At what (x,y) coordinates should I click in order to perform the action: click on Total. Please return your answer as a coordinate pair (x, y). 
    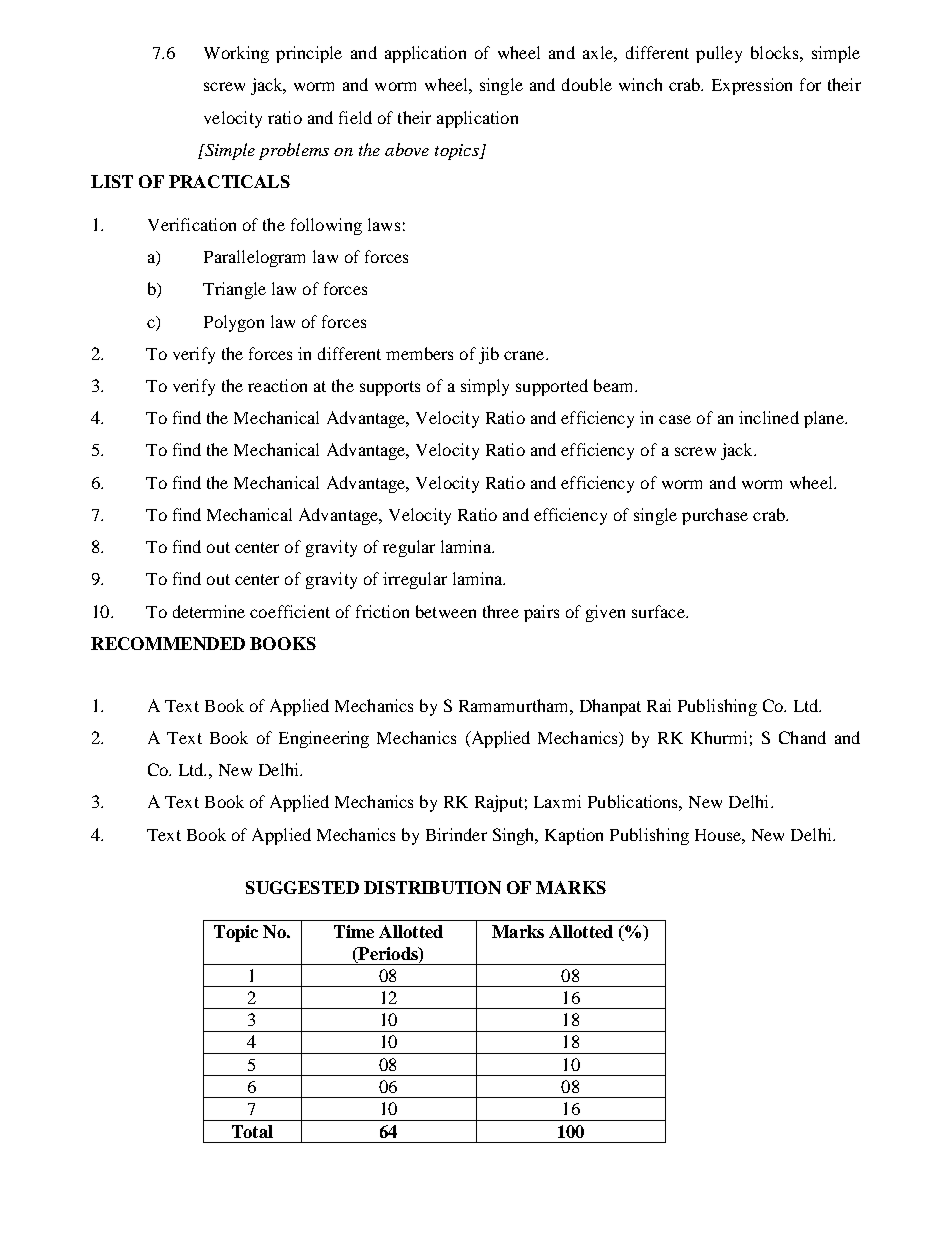
    Looking at the image, I should click on (252, 1131).
